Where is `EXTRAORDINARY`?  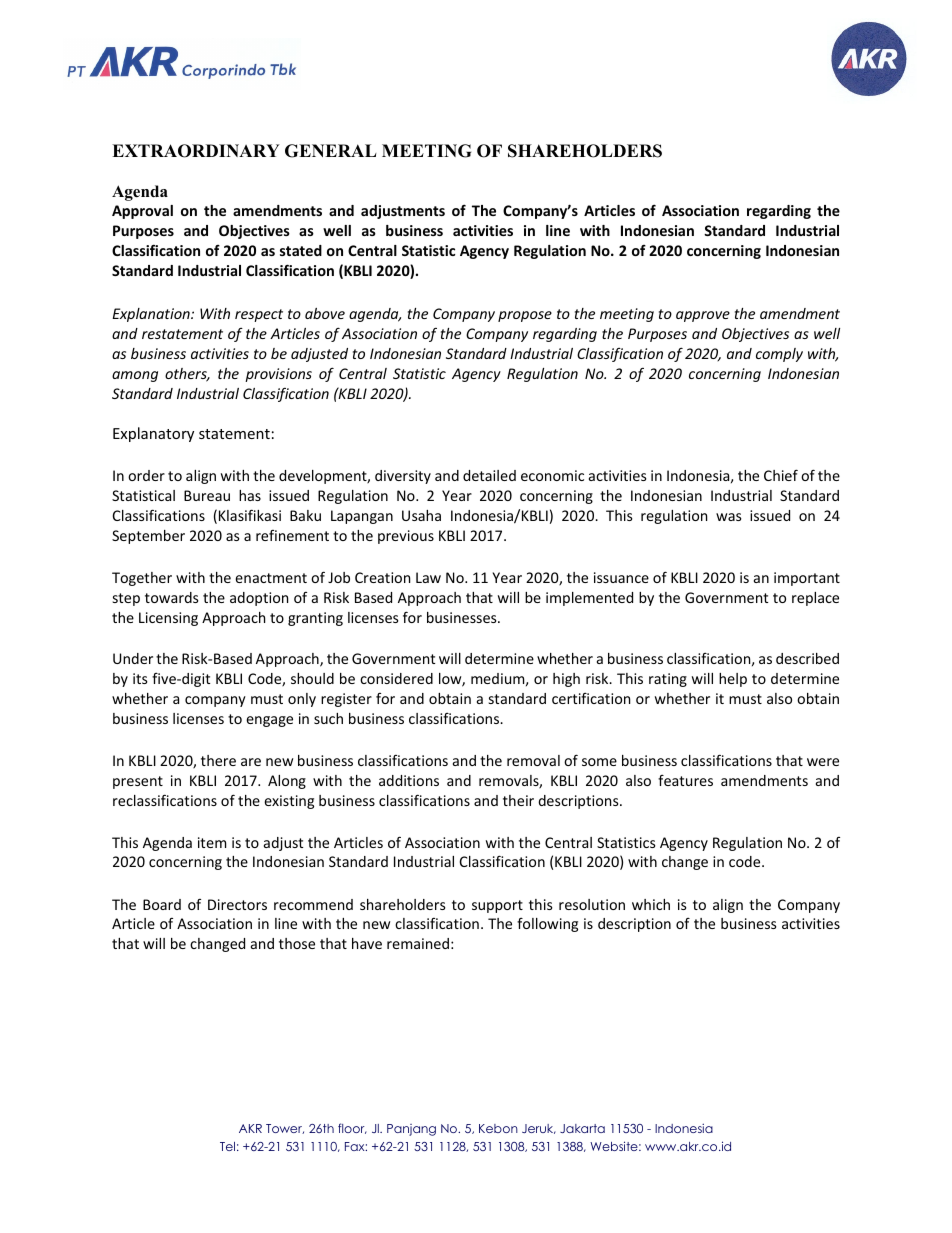
EXTRAORDINARY is located at coordinates (196, 151).
